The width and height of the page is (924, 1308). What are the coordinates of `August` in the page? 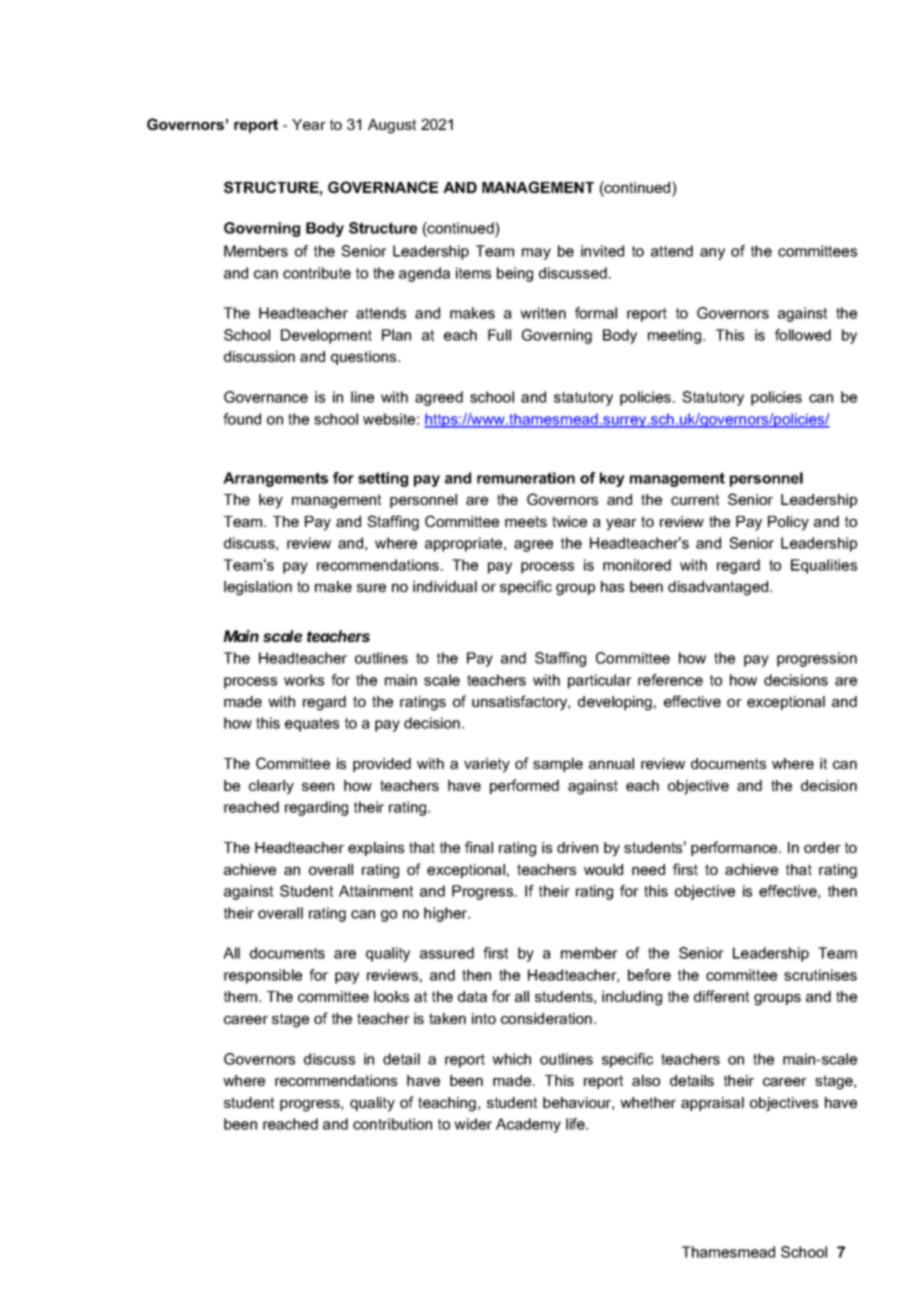 It's located at (392, 126).
